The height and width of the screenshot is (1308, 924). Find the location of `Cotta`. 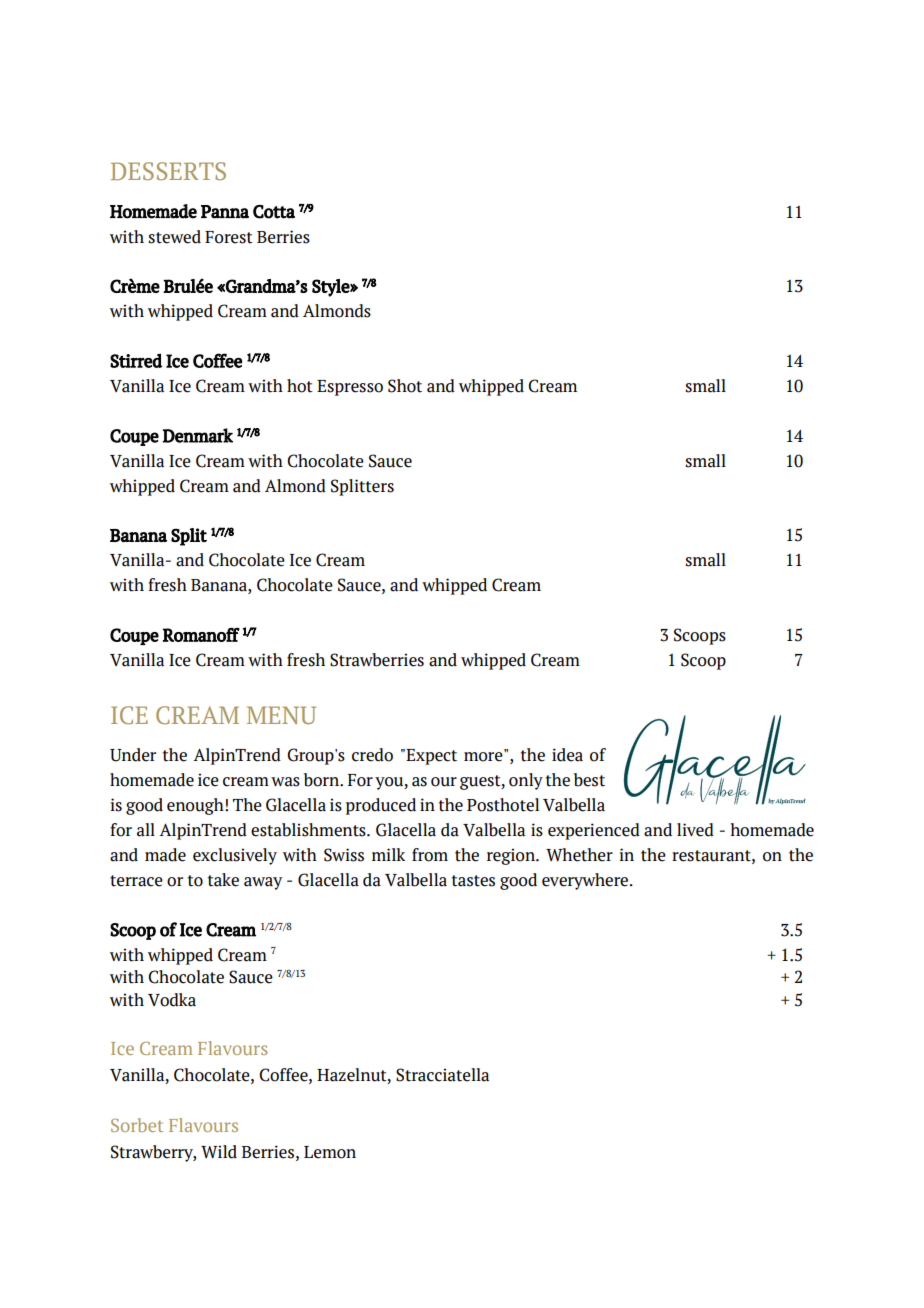

Cotta is located at coordinates (274, 212).
